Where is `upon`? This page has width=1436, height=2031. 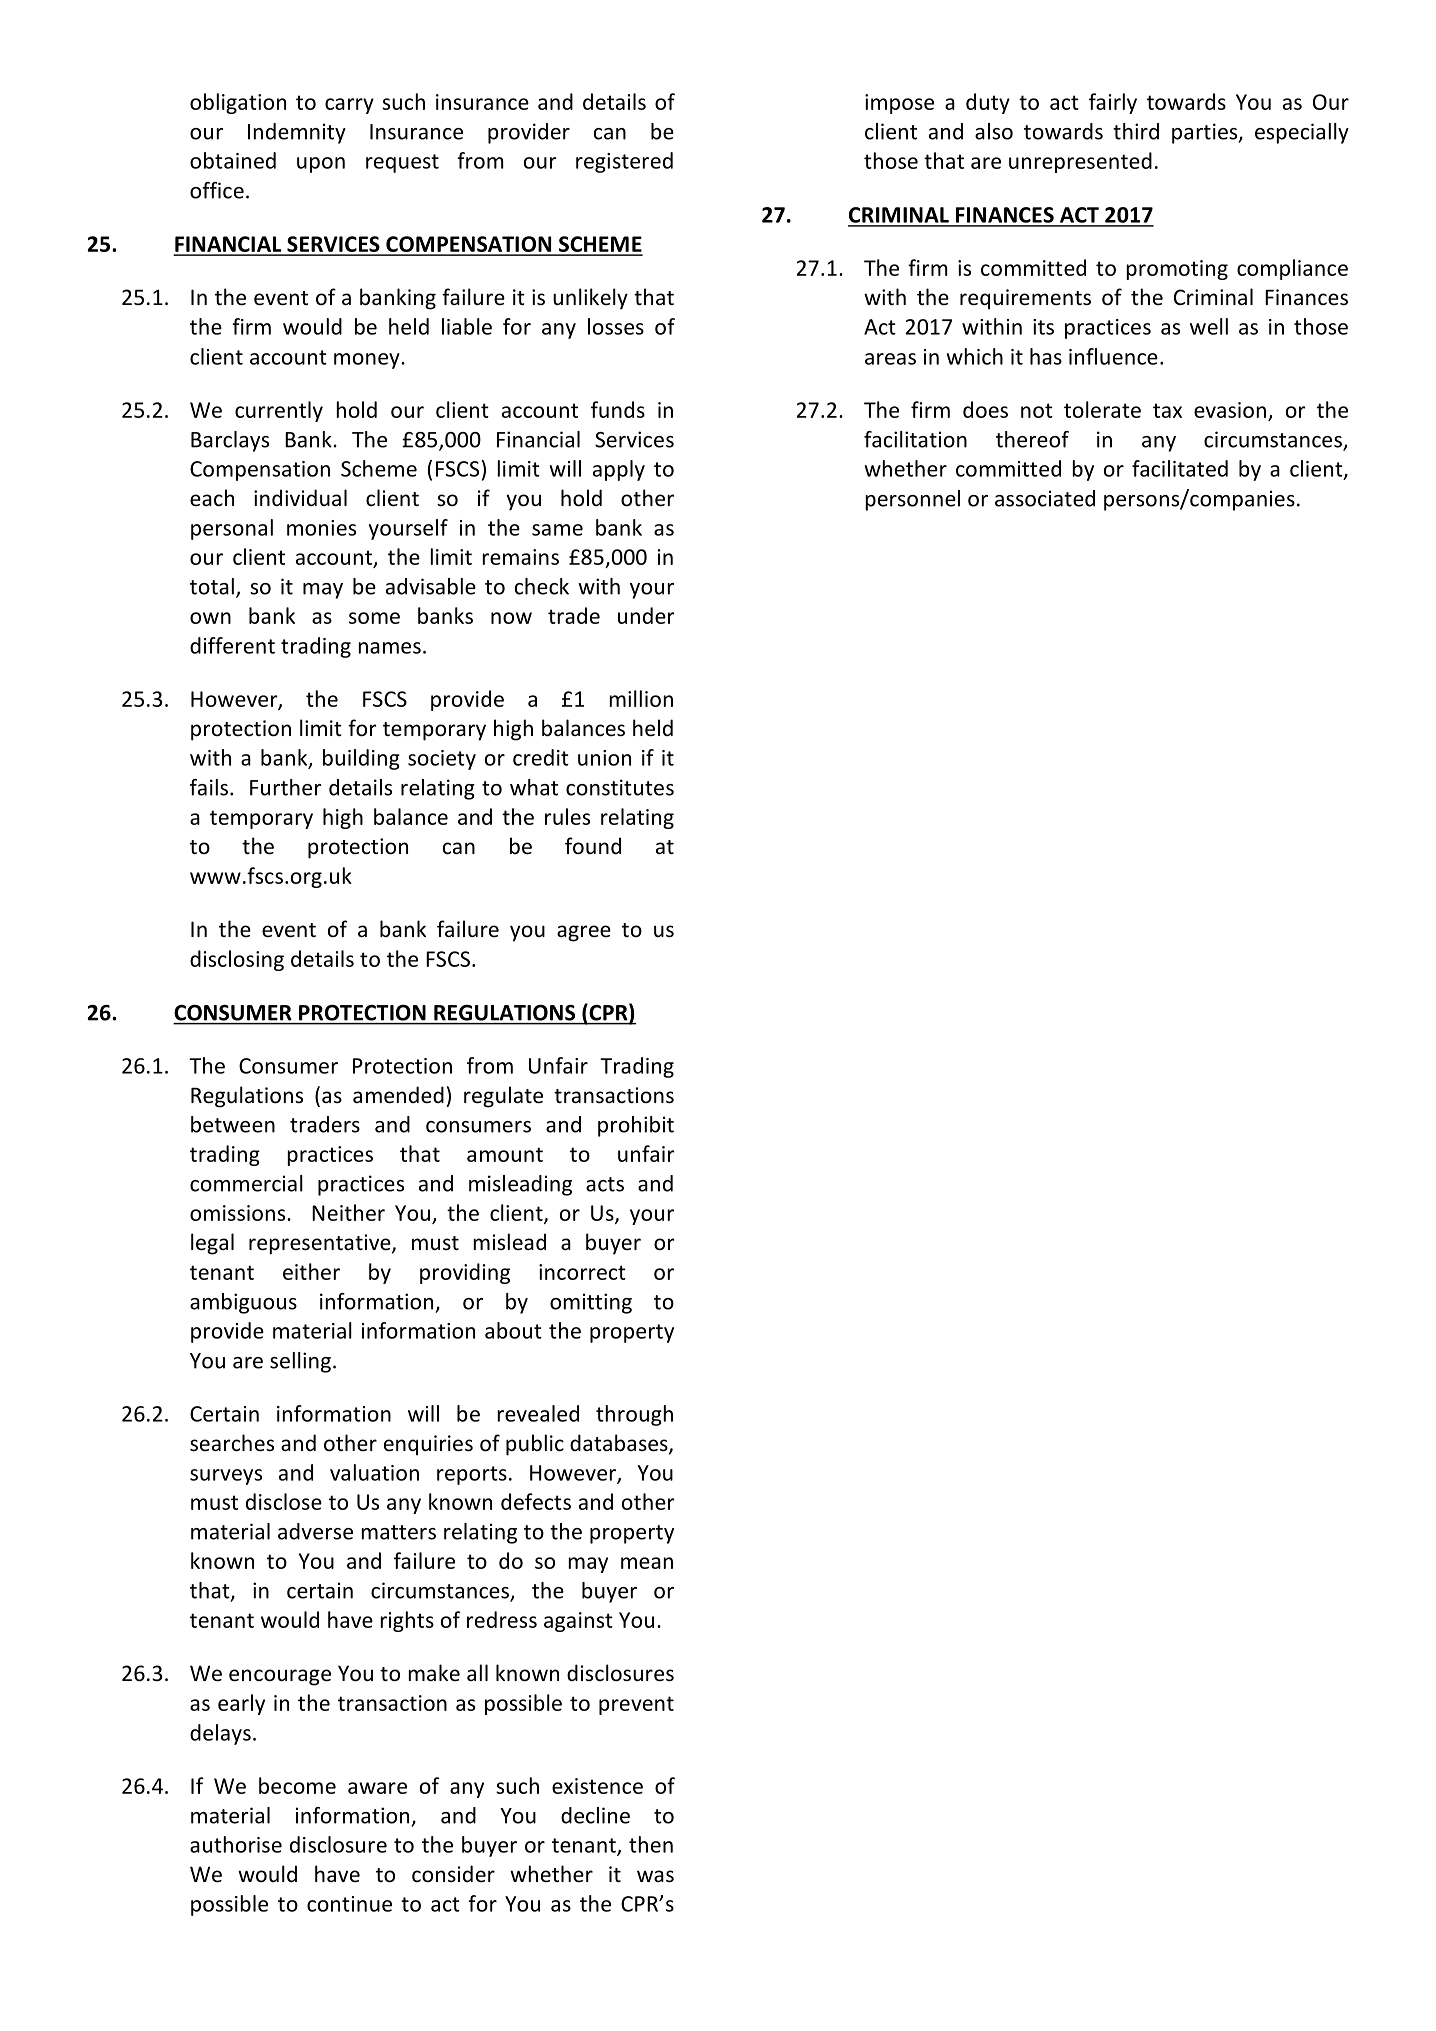
upon is located at coordinates (321, 165).
